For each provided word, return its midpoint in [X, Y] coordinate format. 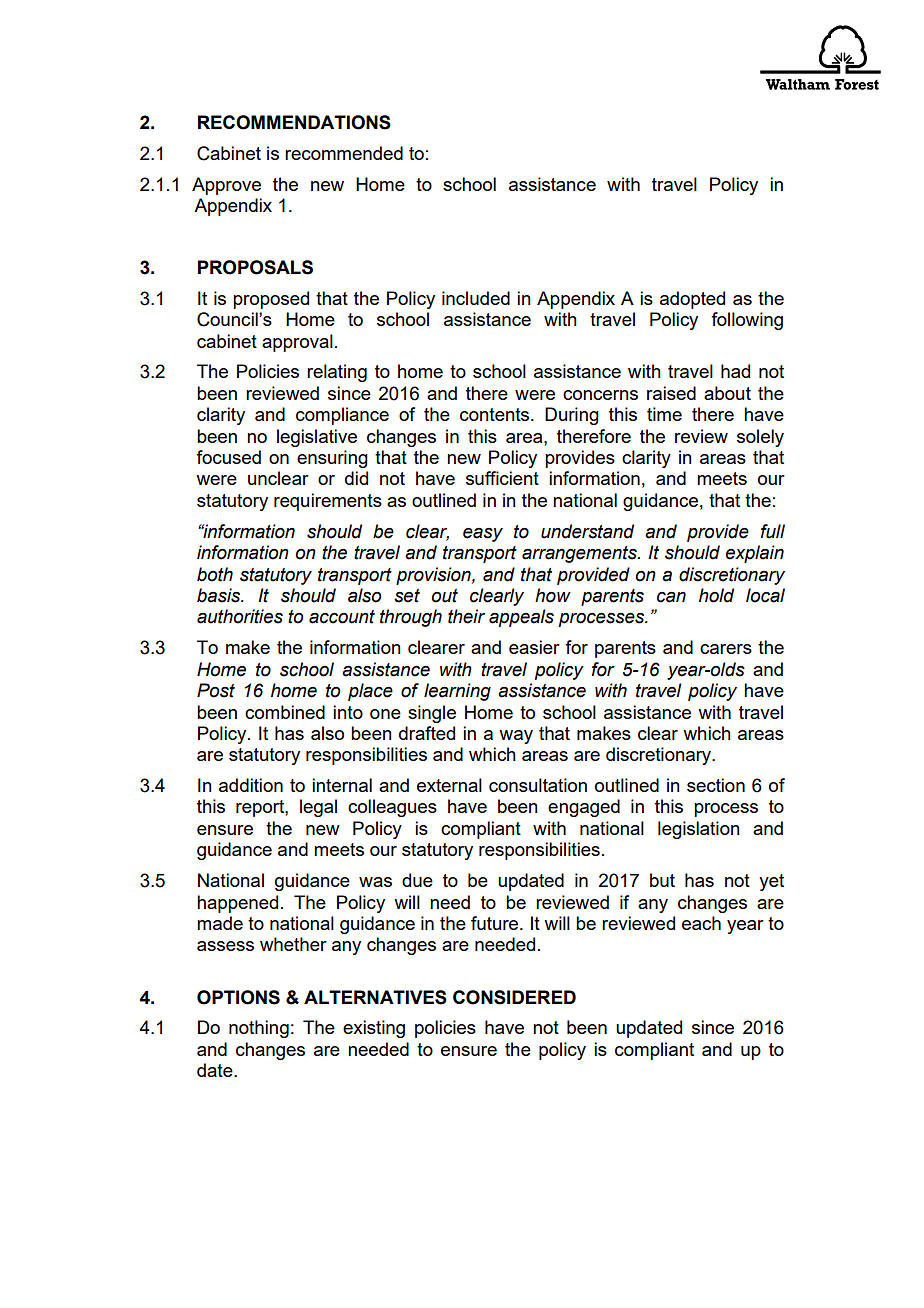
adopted [692, 300]
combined [285, 712]
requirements [328, 502]
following [747, 321]
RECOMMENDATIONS [294, 122]
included [476, 298]
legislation [699, 830]
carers [726, 649]
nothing [259, 1029]
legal [318, 808]
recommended [344, 153]
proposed [271, 300]
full [773, 531]
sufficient [502, 478]
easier [534, 647]
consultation [538, 785]
